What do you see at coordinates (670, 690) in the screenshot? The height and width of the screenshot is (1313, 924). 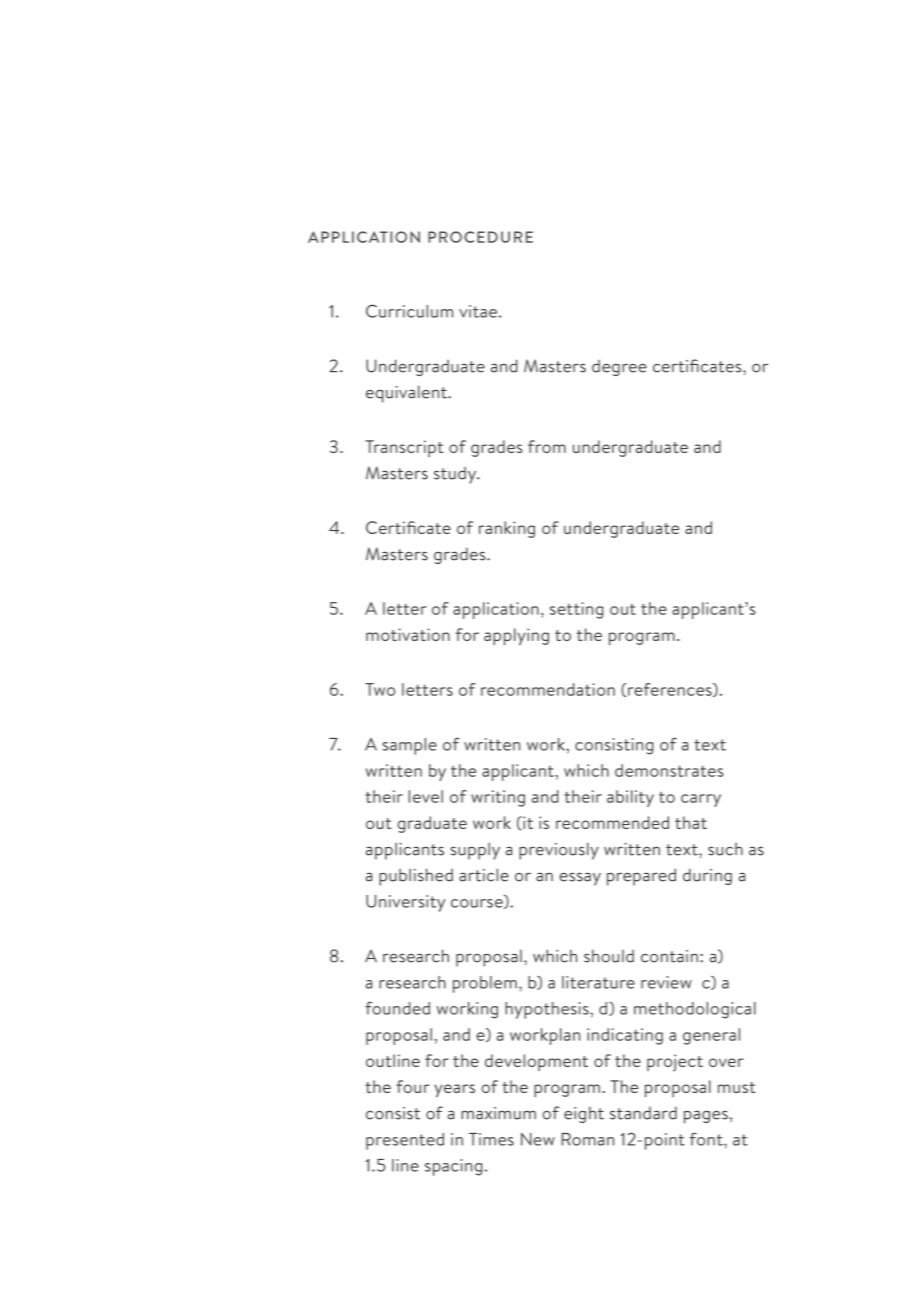 I see `references` at bounding box center [670, 690].
